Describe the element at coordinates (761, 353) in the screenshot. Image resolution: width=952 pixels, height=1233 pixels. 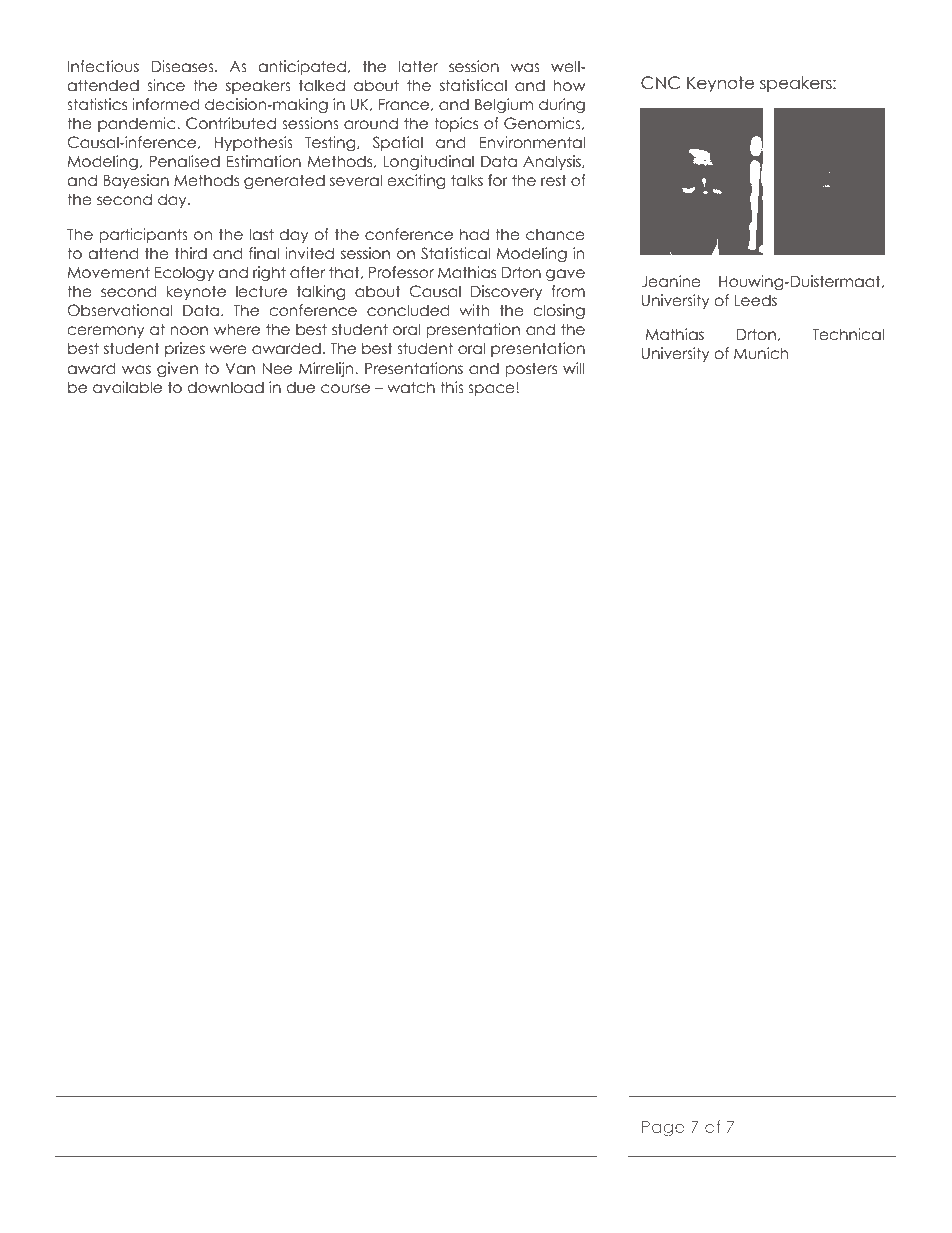
I see `Munich` at that location.
